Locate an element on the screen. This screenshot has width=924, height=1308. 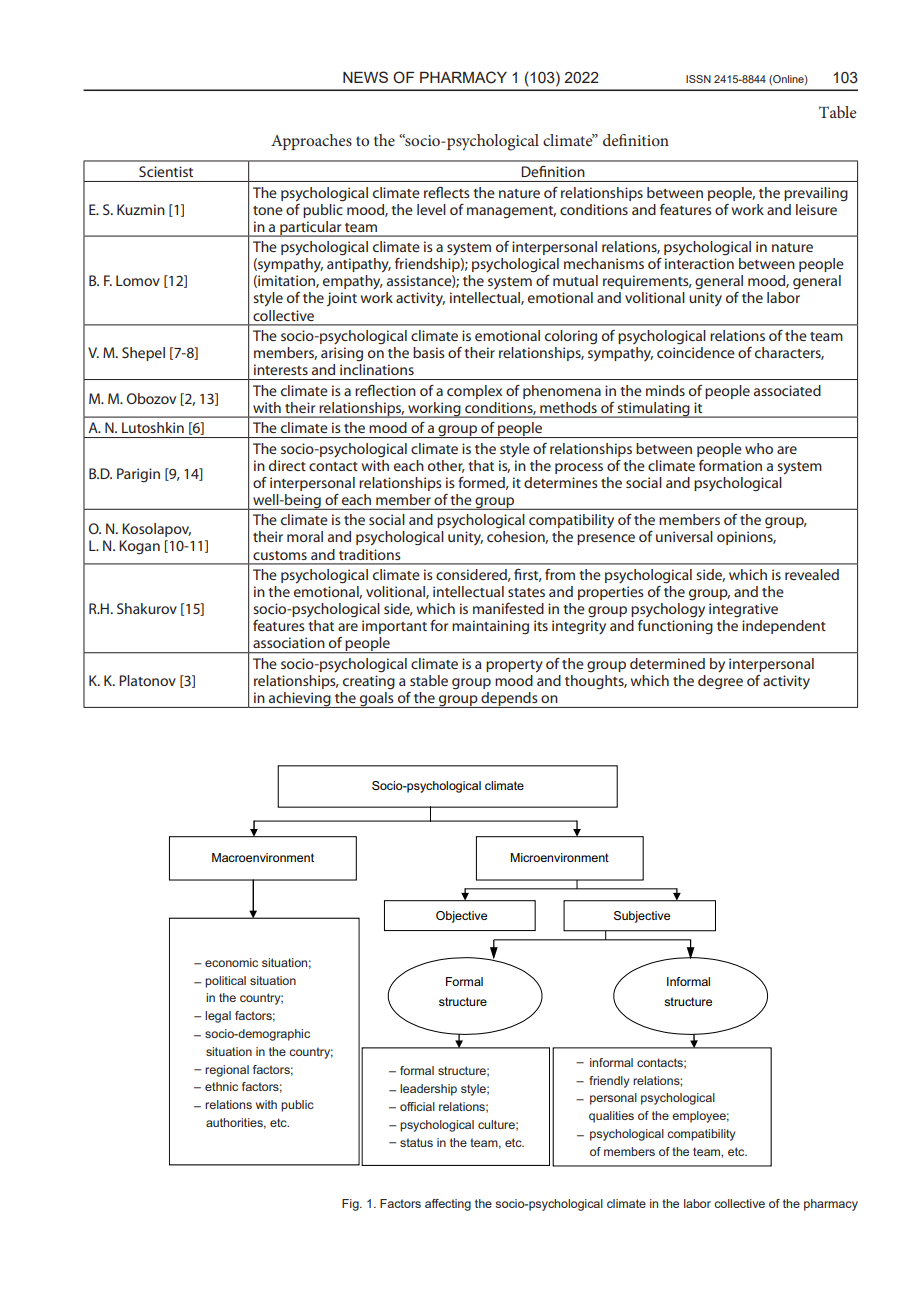
formation is located at coordinates (730, 465).
